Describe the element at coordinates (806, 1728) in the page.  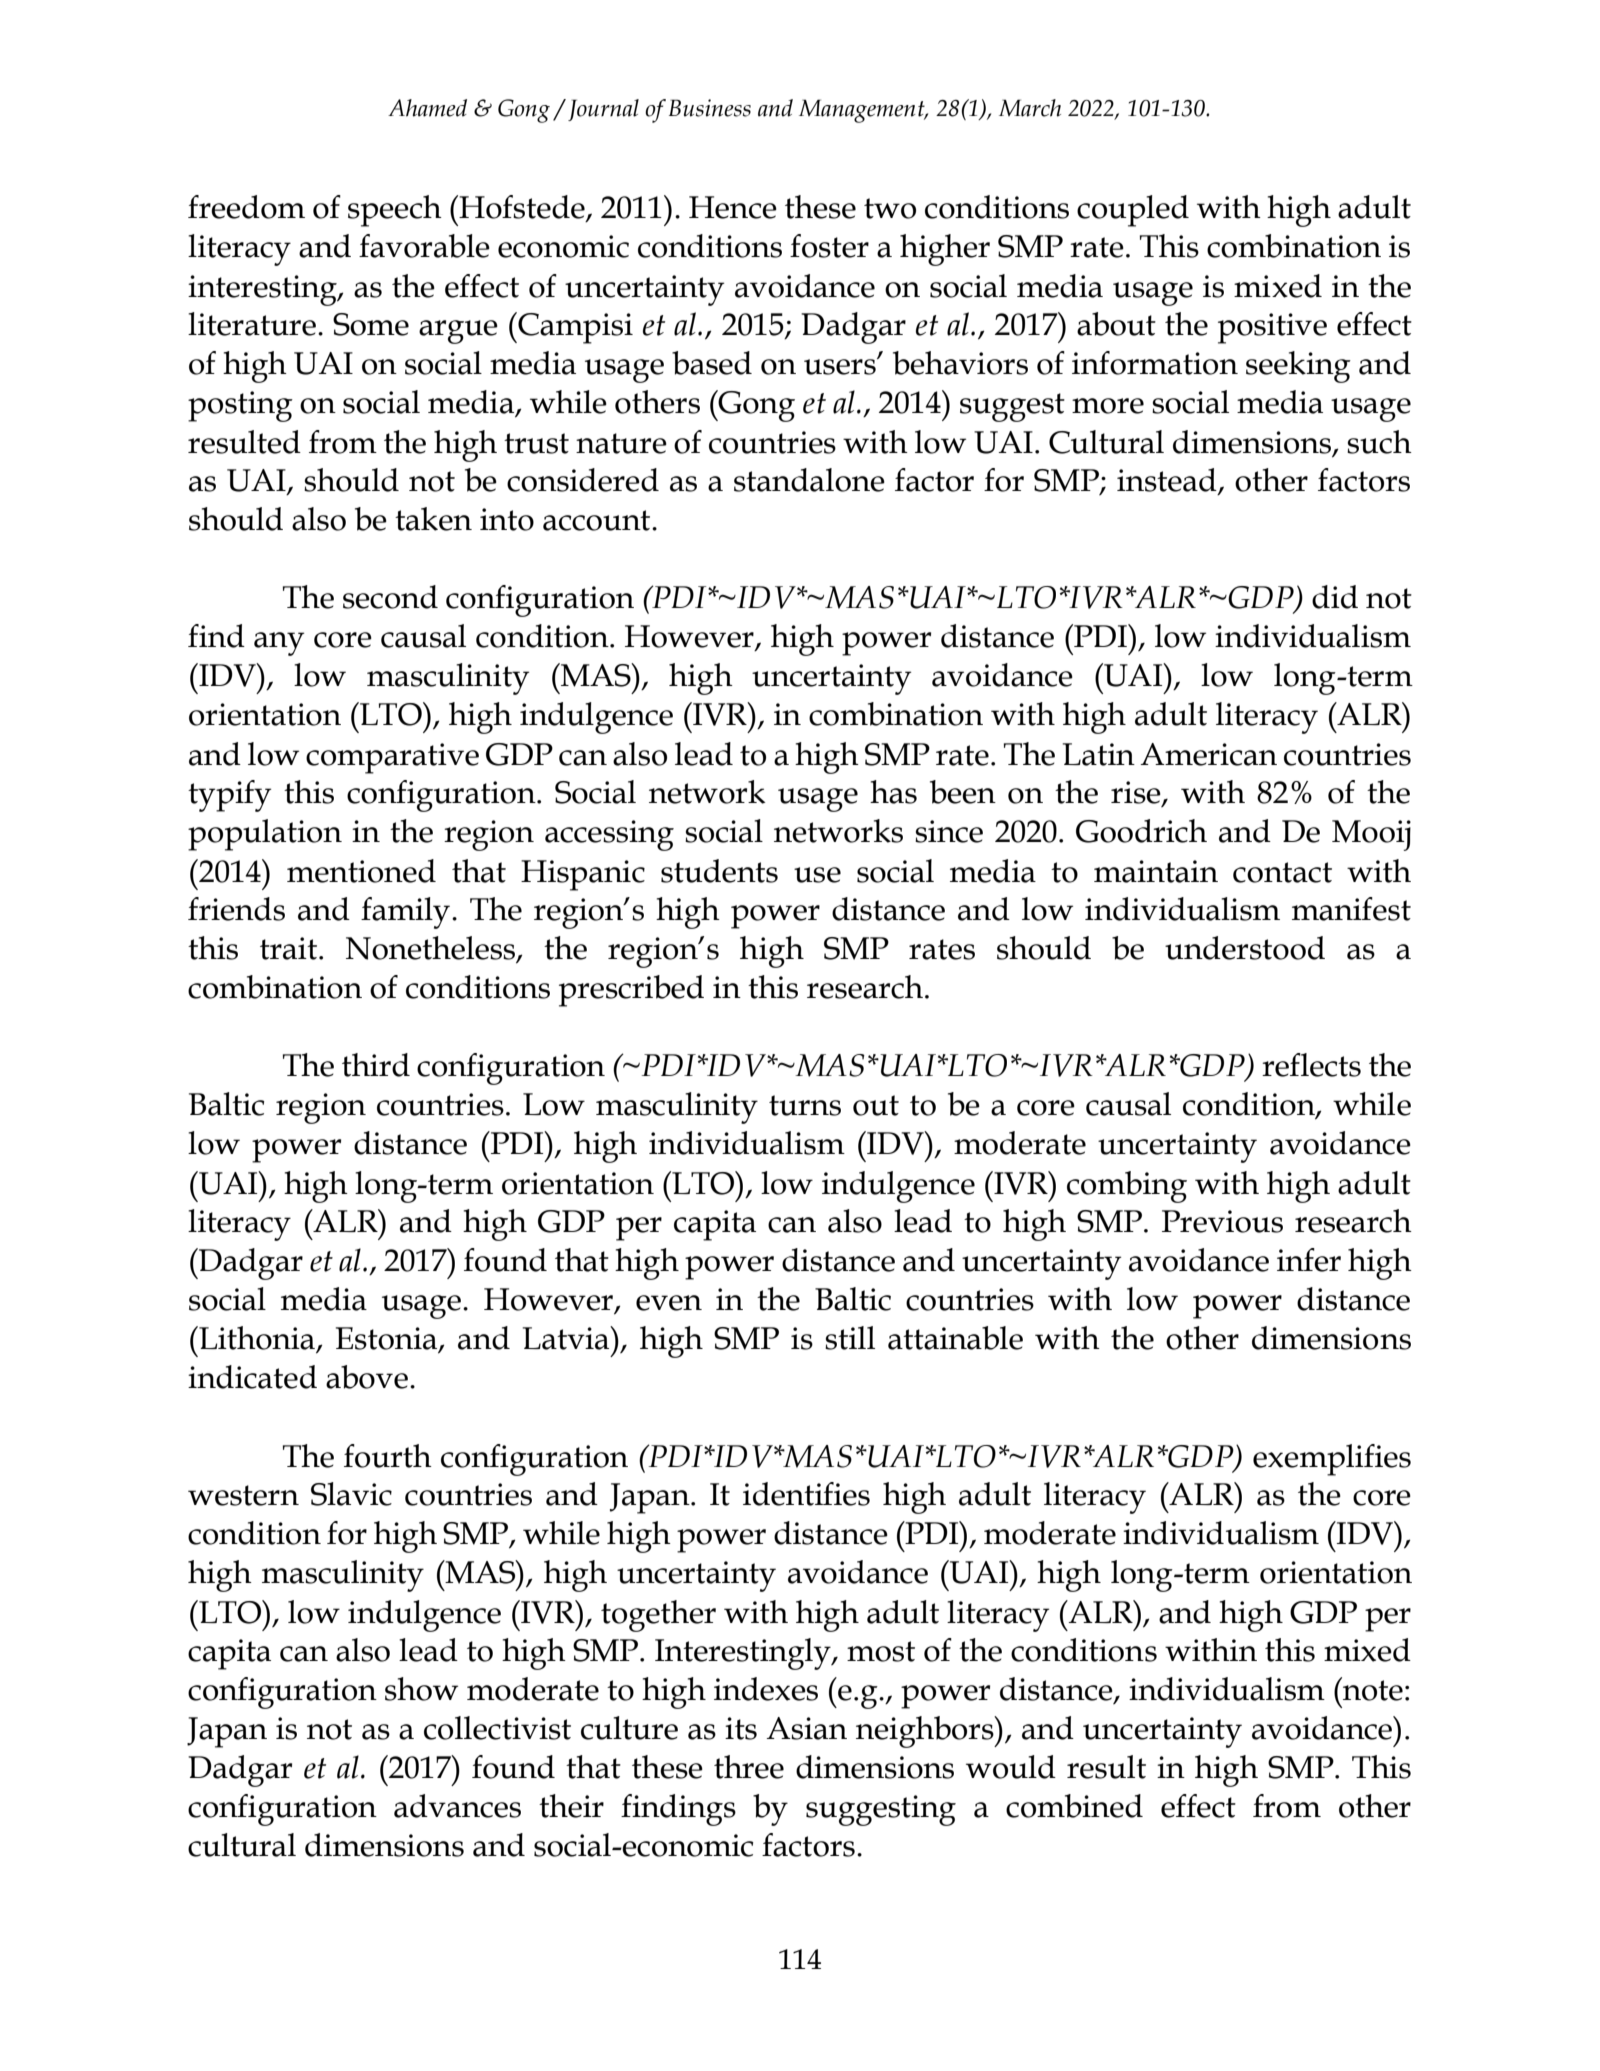
I see `Asian` at that location.
